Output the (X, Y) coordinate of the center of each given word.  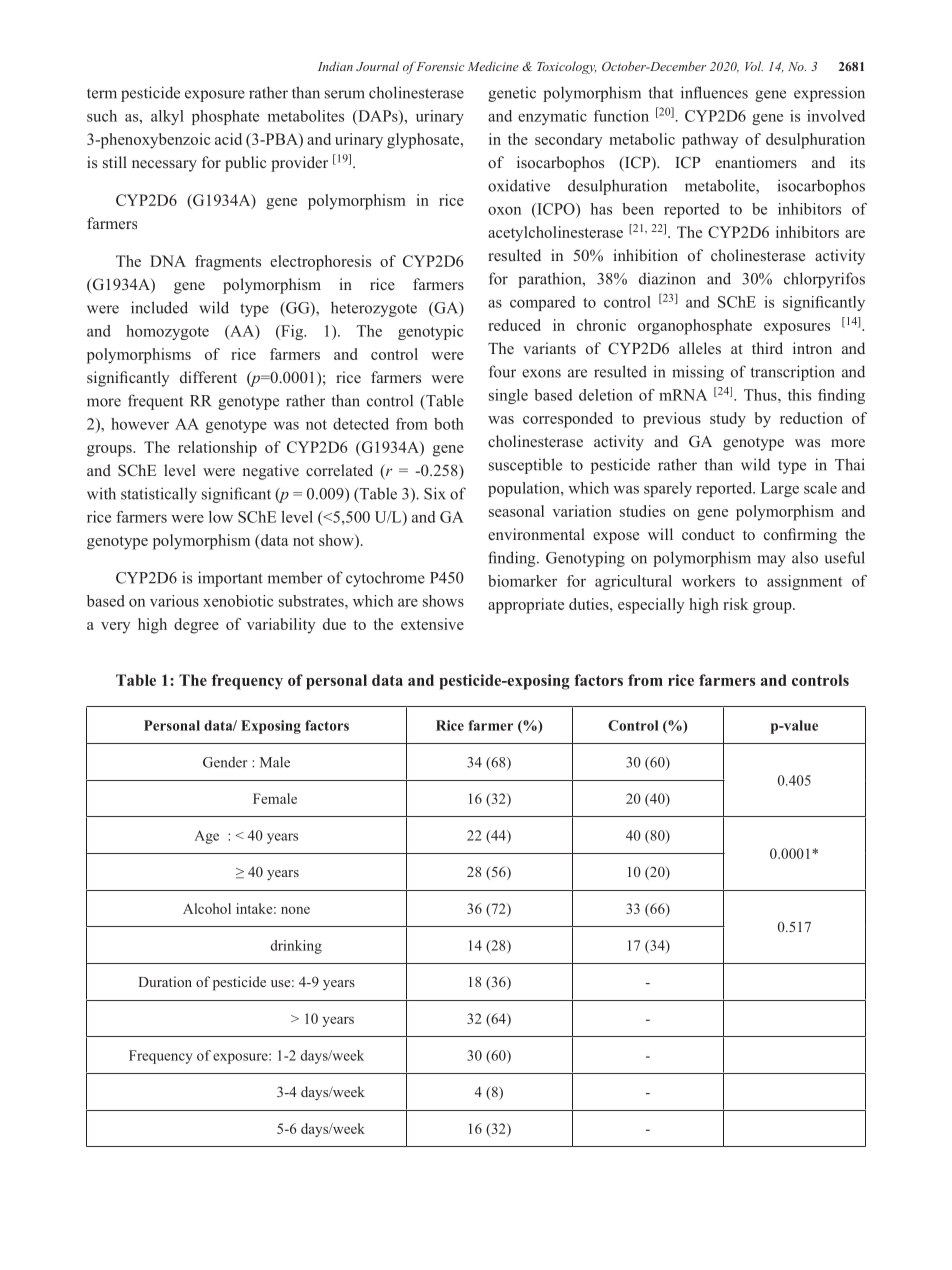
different (208, 377)
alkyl (167, 117)
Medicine (493, 66)
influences (714, 92)
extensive (432, 624)
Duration (165, 981)
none (295, 910)
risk (735, 604)
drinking (296, 947)
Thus (761, 395)
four (502, 371)
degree (196, 626)
